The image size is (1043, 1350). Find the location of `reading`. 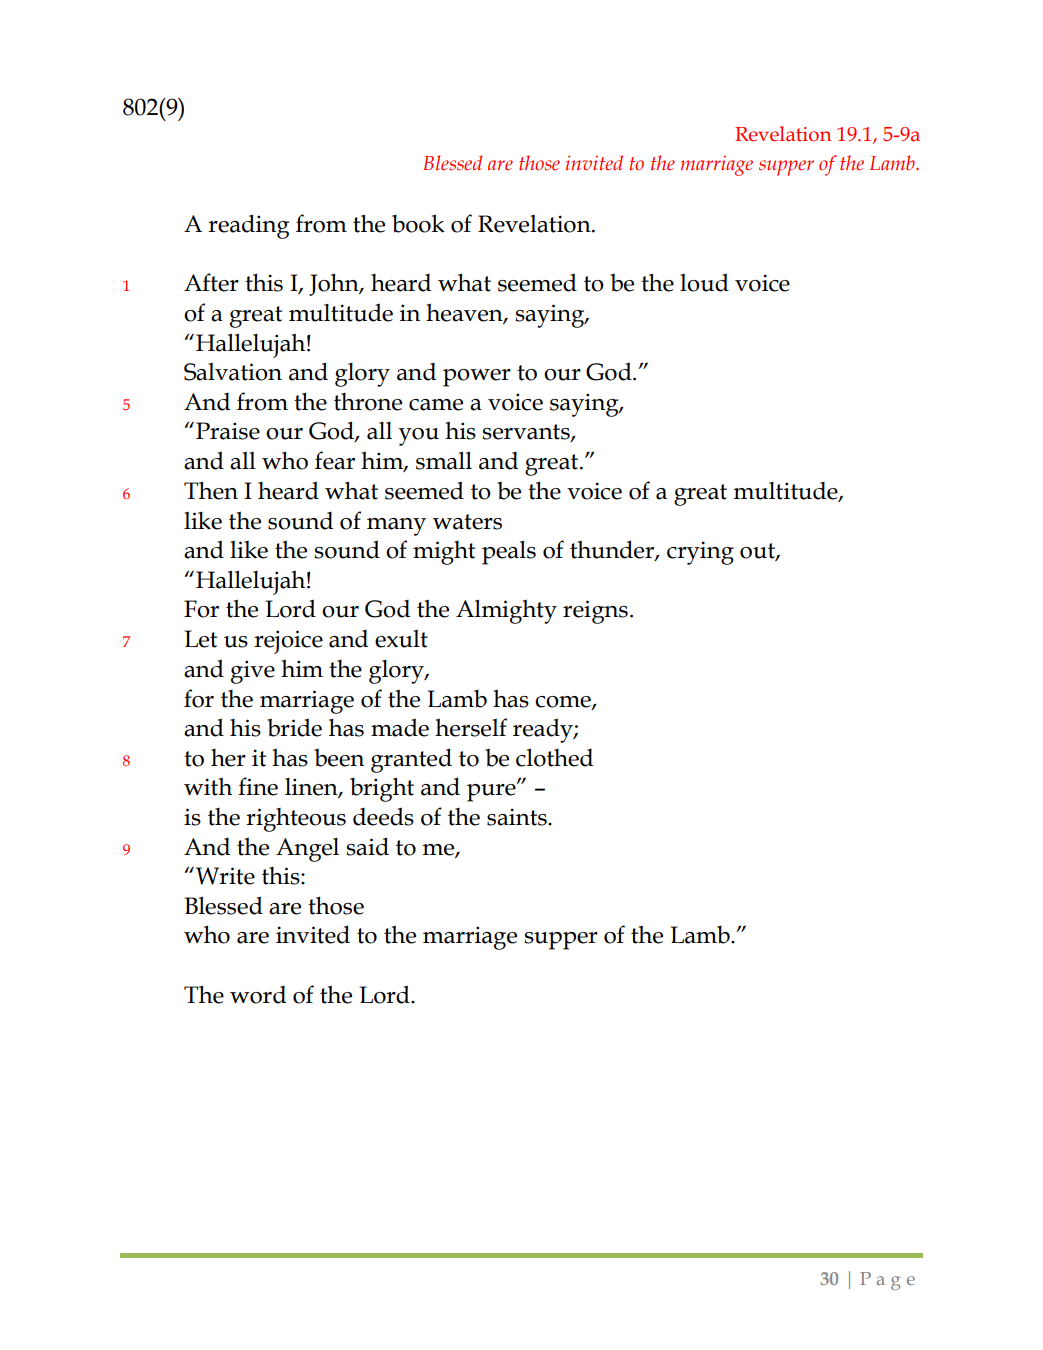

reading is located at coordinates (248, 226).
